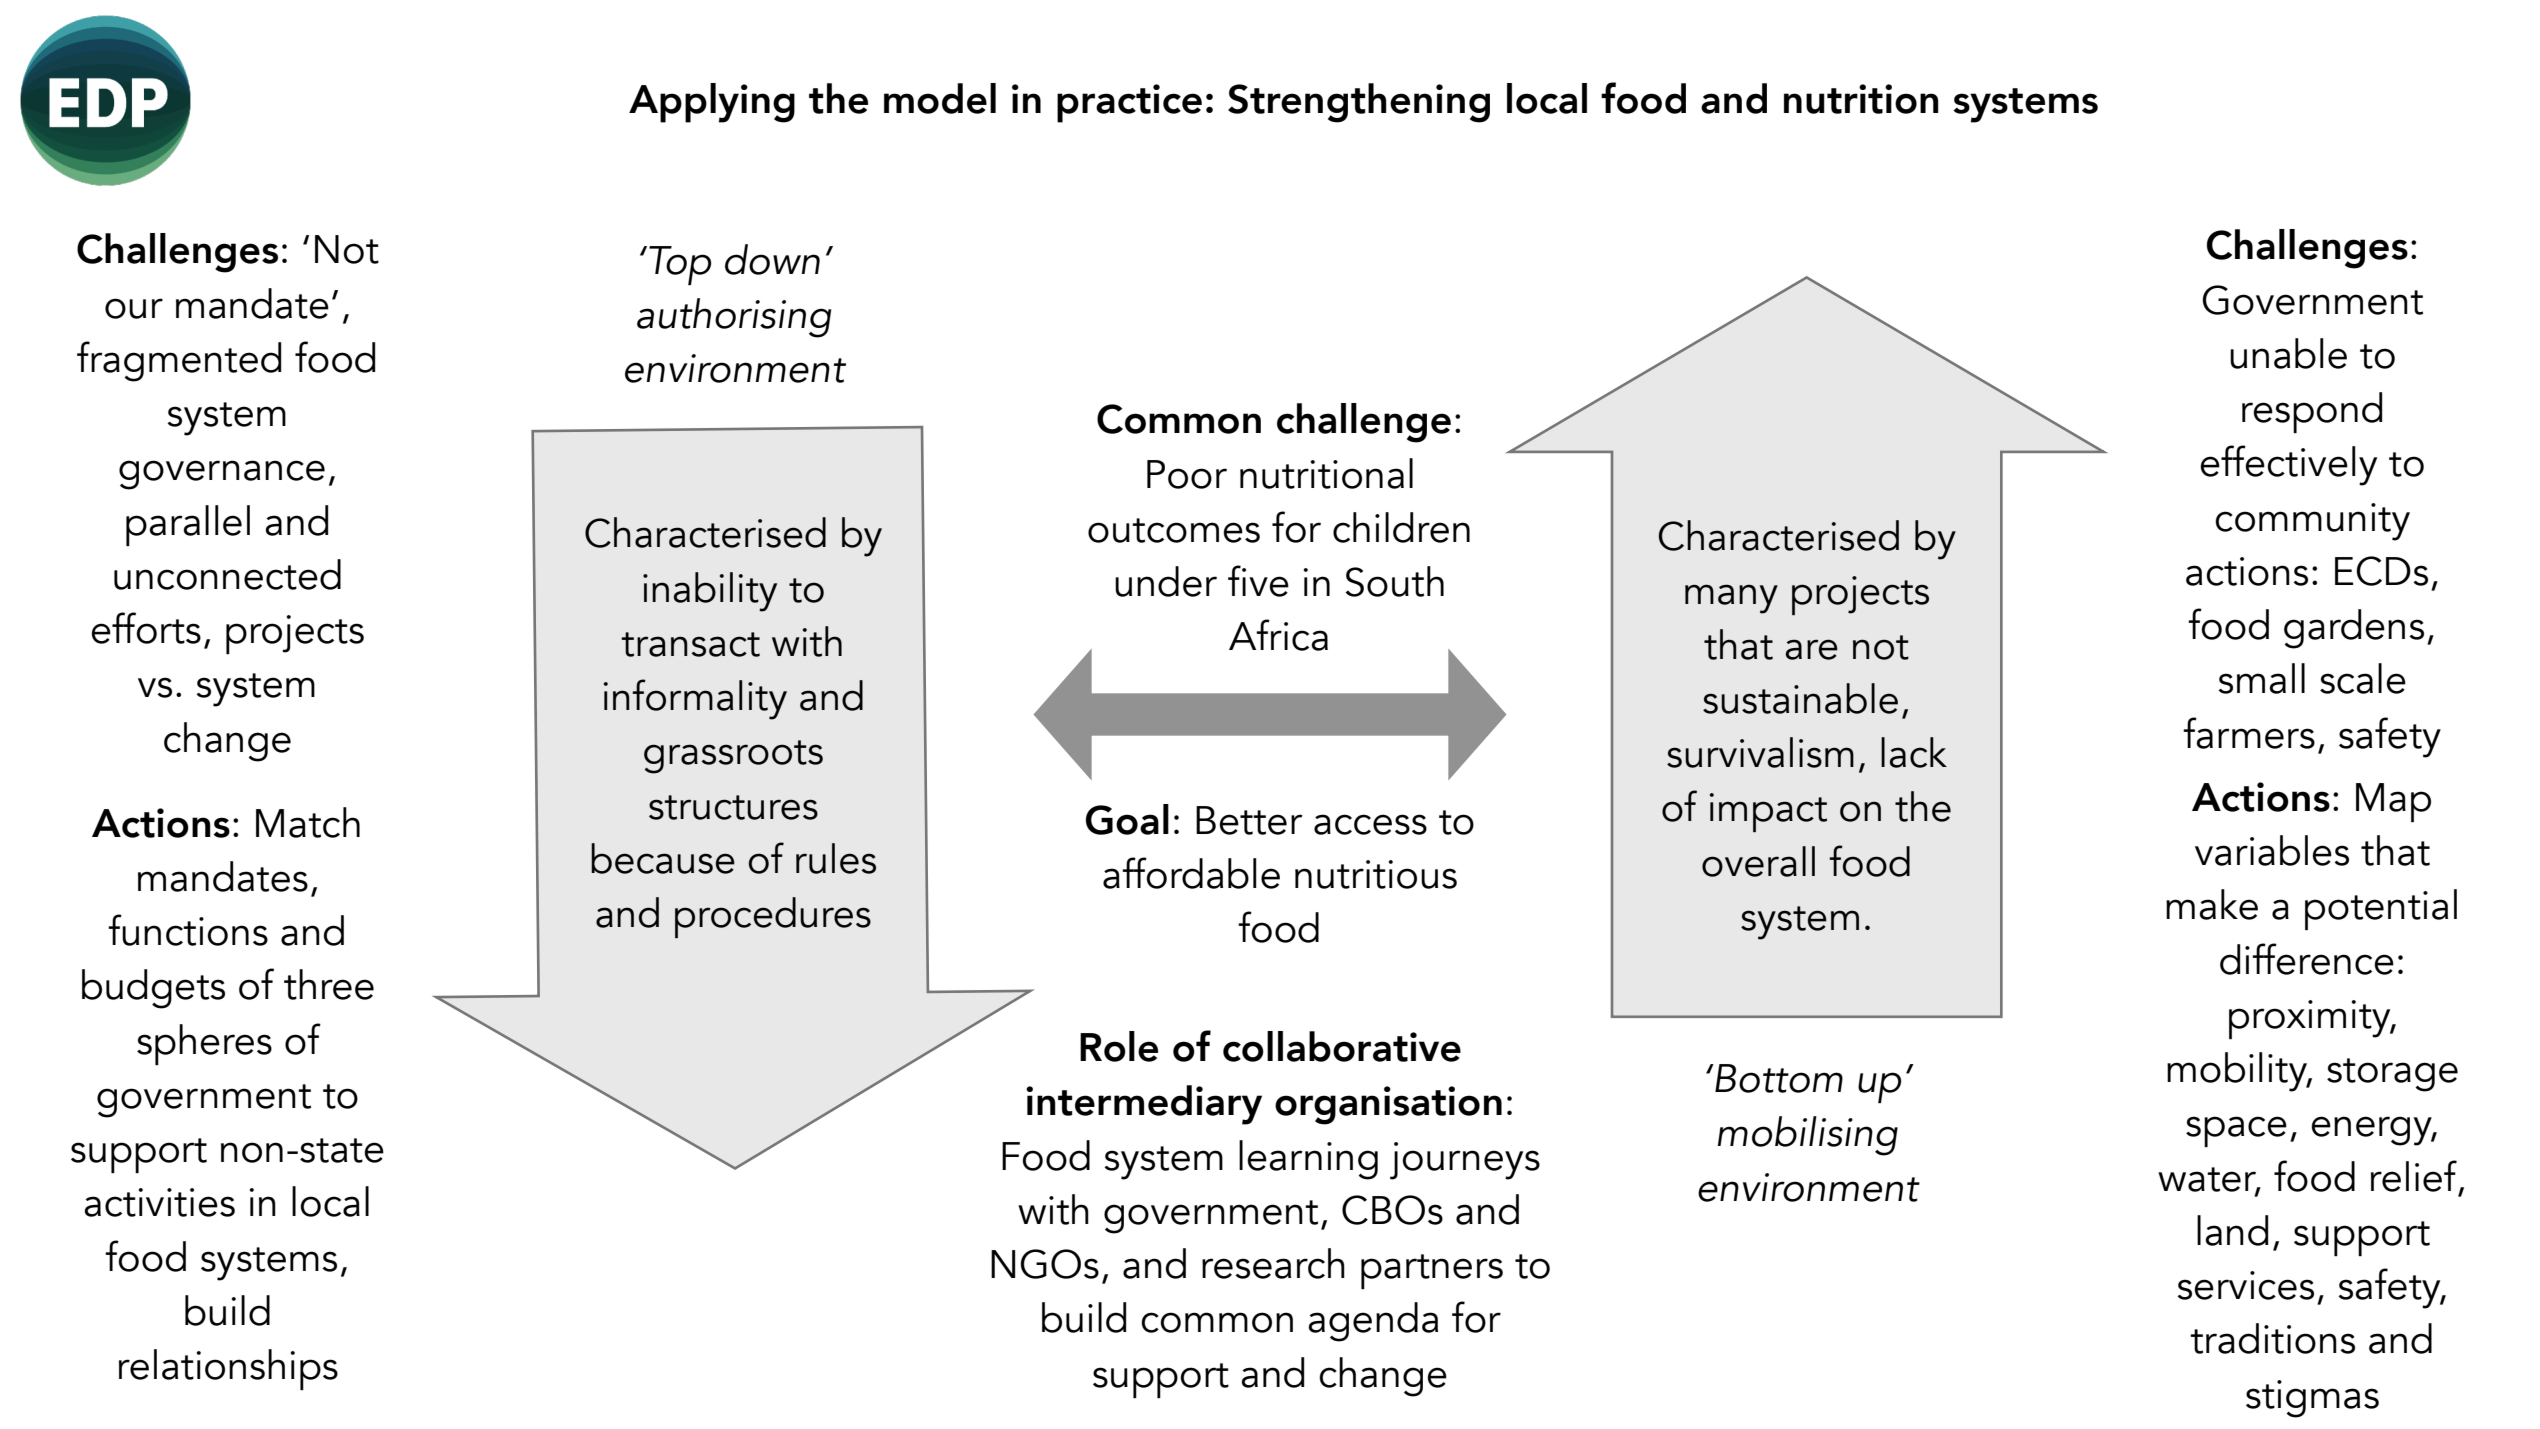 This page has height=1429, width=2540. What do you see at coordinates (308, 822) in the page?
I see `Match` at bounding box center [308, 822].
